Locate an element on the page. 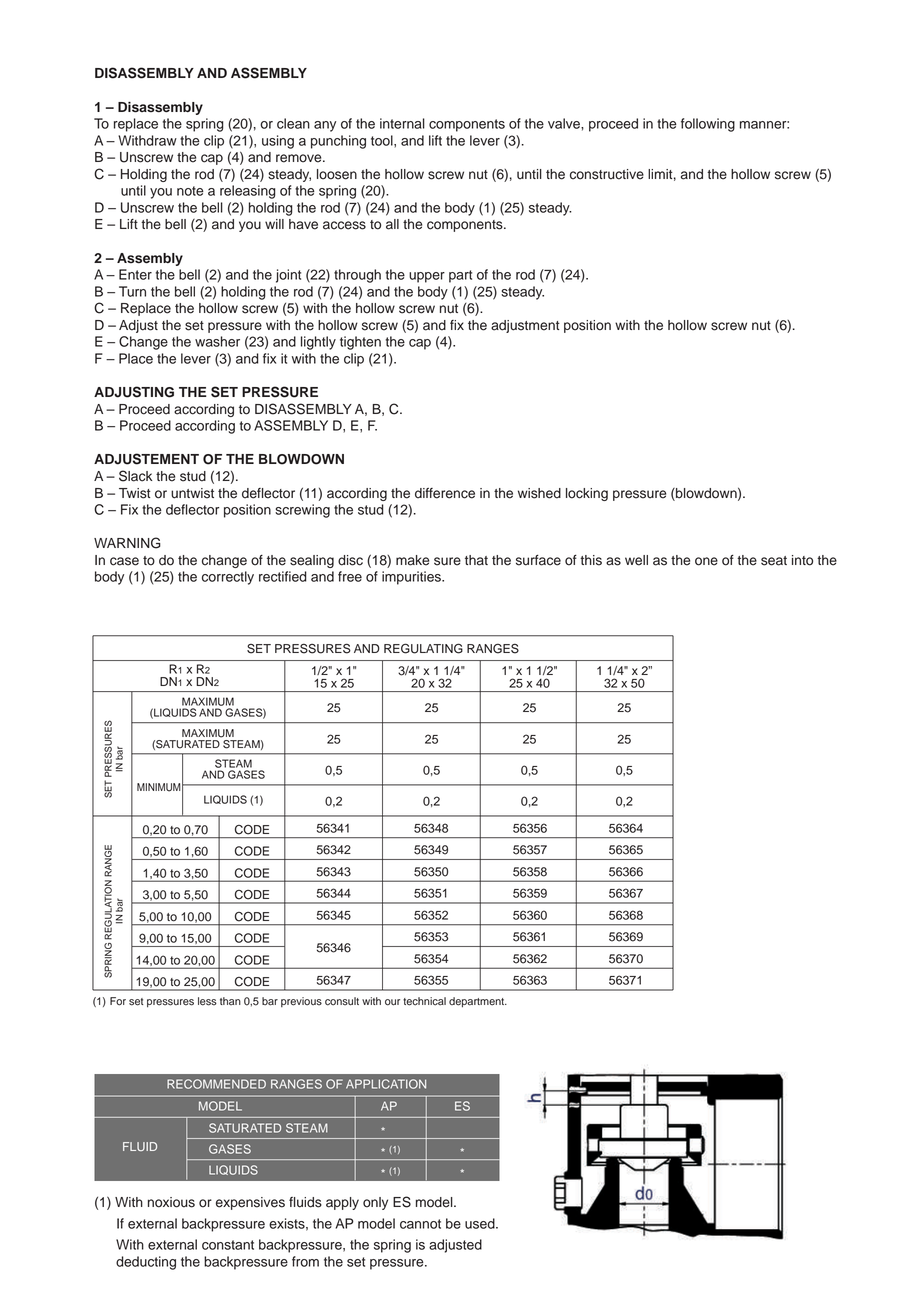 The height and width of the document is (1307, 924). following is located at coordinates (708, 125).
